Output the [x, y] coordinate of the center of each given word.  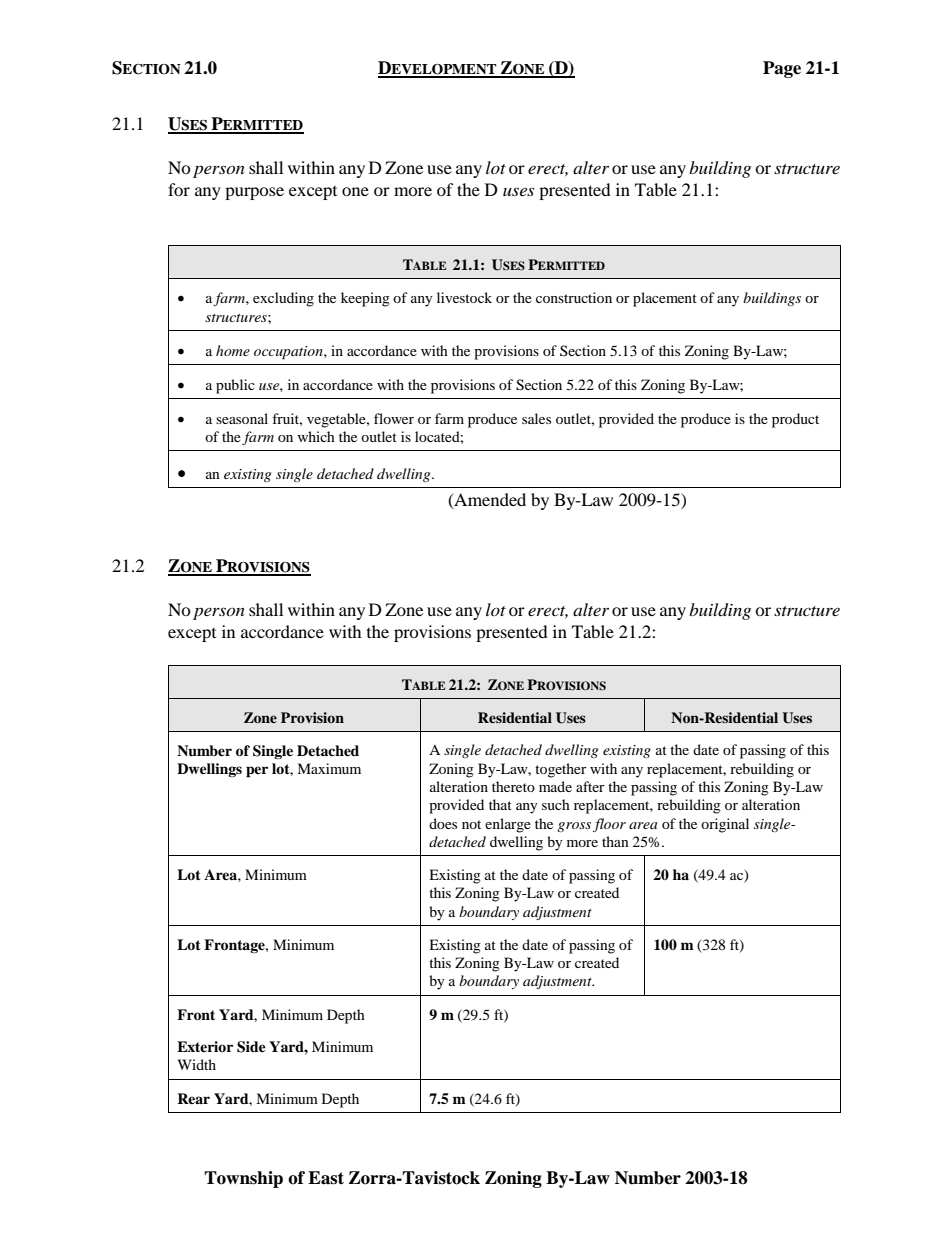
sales [536, 418]
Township [243, 1179]
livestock [464, 297]
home [233, 350]
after [590, 786]
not [471, 824]
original [725, 825]
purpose [254, 193]
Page [782, 69]
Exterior [205, 1046]
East [326, 1178]
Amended [489, 500]
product [795, 420]
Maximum [329, 768]
